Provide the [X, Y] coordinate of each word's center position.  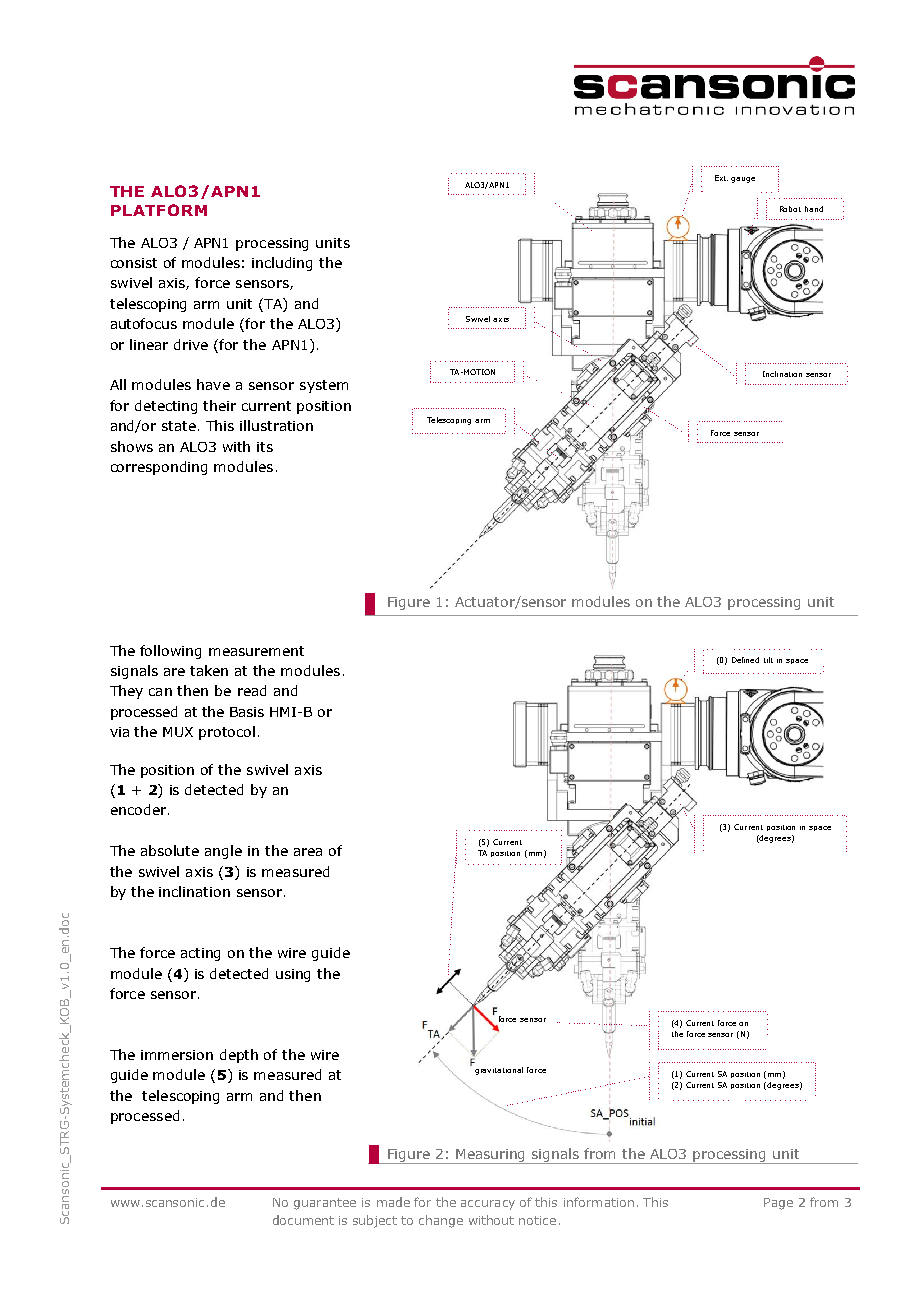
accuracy [488, 1205]
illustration [276, 425]
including [282, 264]
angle [223, 852]
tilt [768, 660]
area [308, 852]
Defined [745, 660]
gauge [743, 180]
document [303, 1220]
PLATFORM [159, 210]
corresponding [159, 468]
